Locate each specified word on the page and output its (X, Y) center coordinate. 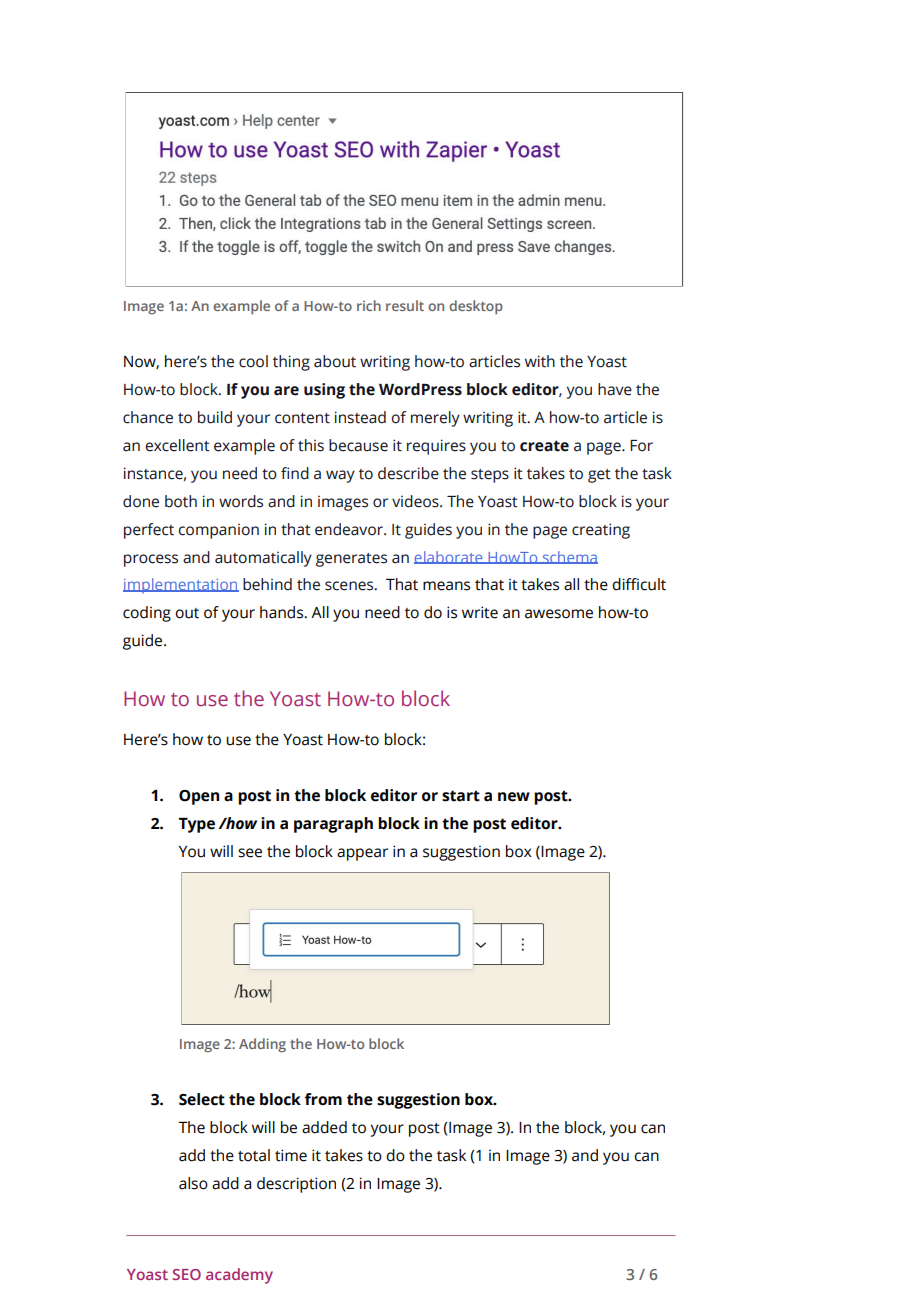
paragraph (333, 825)
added (324, 1127)
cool (253, 361)
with (540, 361)
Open (199, 797)
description (296, 1185)
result (405, 305)
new (514, 797)
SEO (186, 1274)
